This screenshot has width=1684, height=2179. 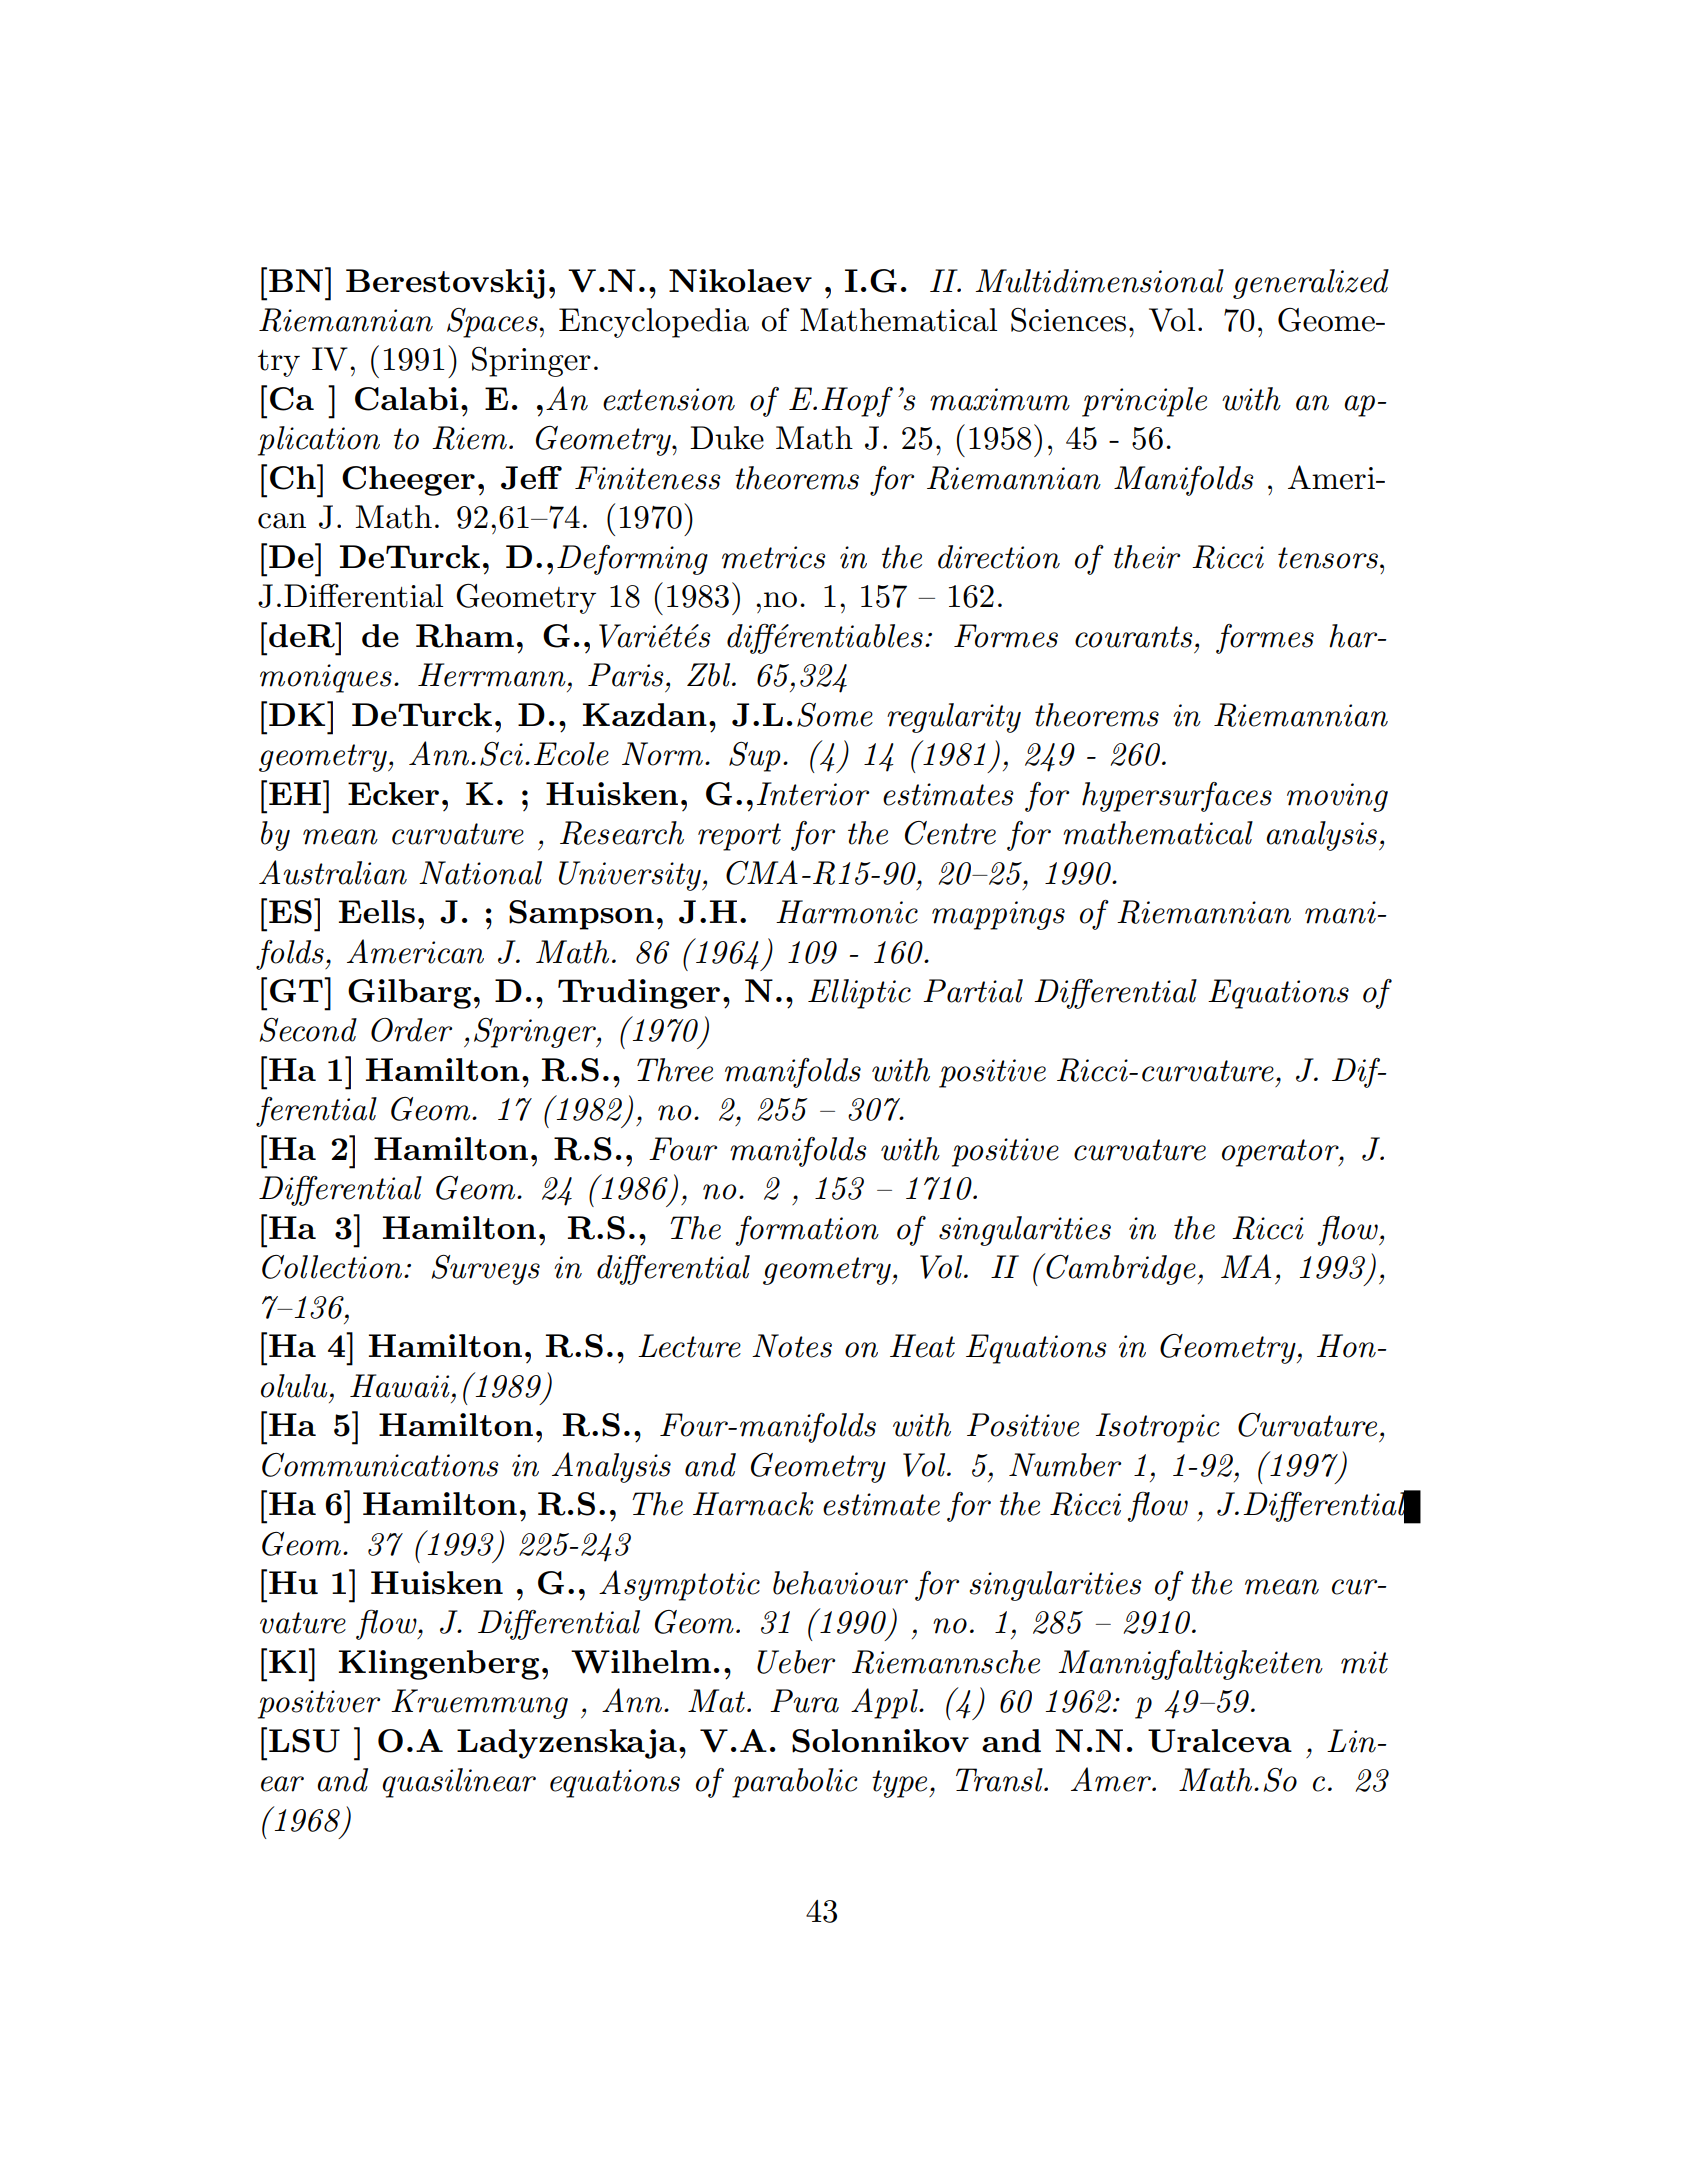 What do you see at coordinates (304, 1741) in the screenshot?
I see `LSU` at bounding box center [304, 1741].
